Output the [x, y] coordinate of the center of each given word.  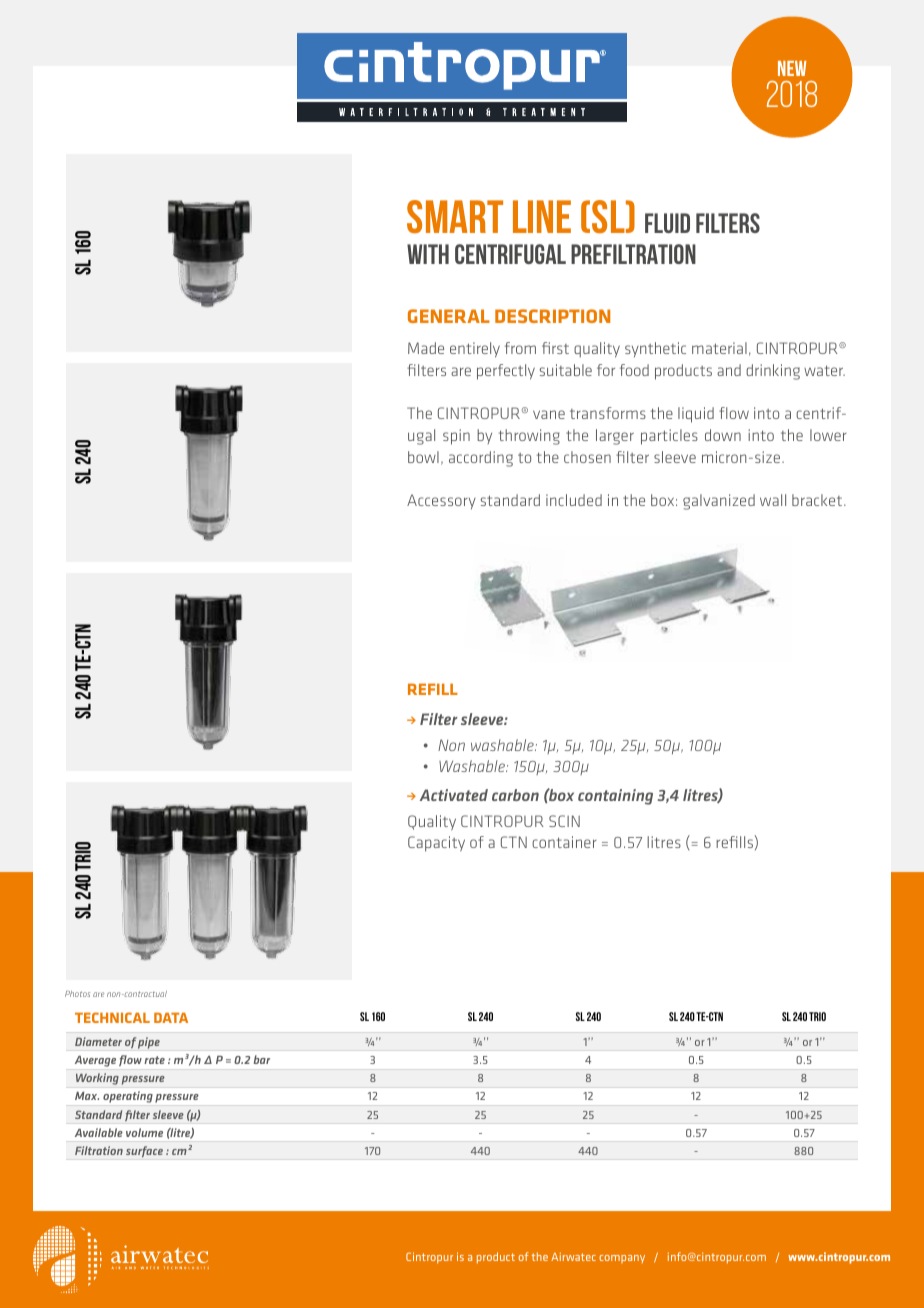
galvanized [719, 502]
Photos [77, 994]
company [622, 1259]
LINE [542, 216]
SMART [455, 216]
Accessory [441, 501]
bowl [423, 457]
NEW [792, 68]
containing [615, 797]
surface [144, 1152]
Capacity [436, 844]
